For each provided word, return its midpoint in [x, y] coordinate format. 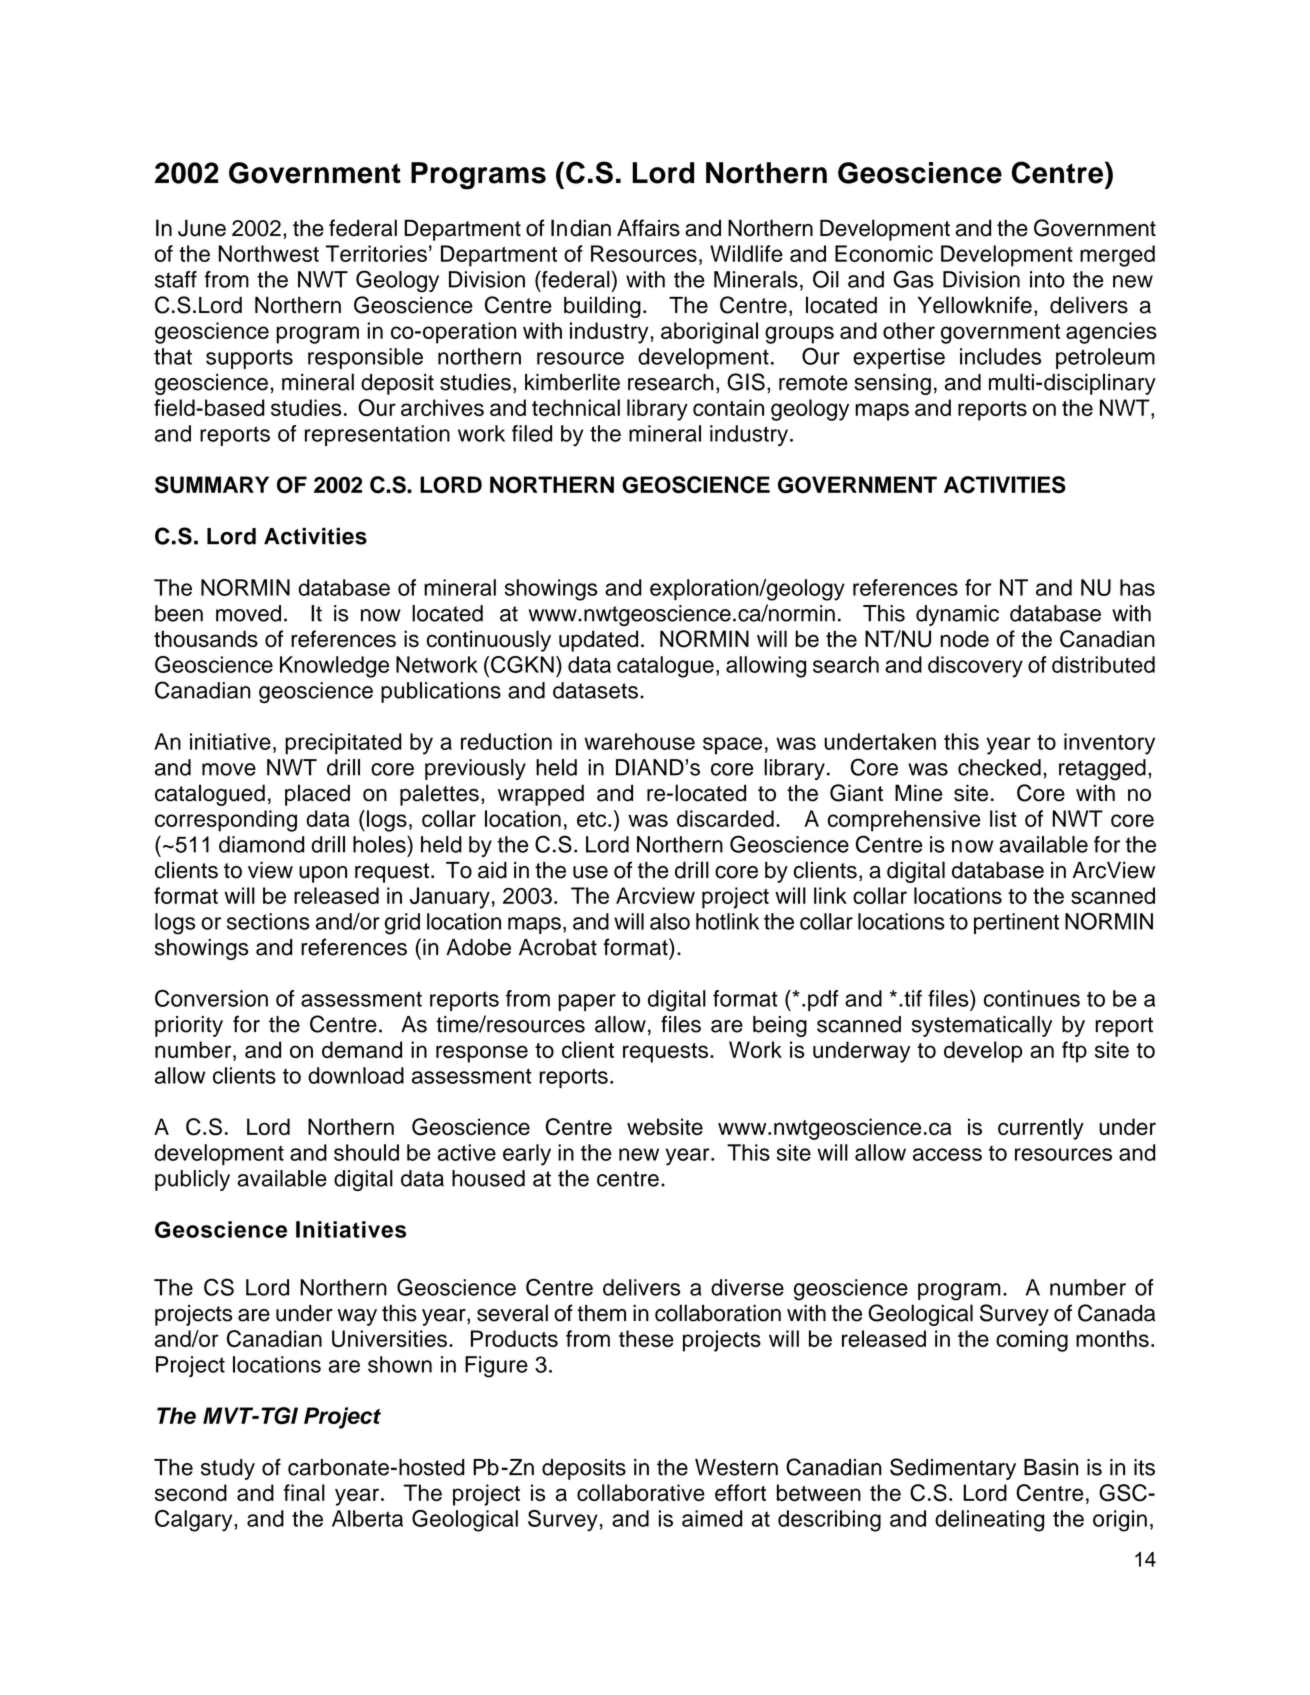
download [356, 1075]
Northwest [269, 253]
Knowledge [334, 667]
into [1047, 279]
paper [587, 1002]
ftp [1074, 1052]
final [304, 1492]
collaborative [641, 1492]
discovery [975, 667]
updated [598, 641]
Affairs [648, 228]
